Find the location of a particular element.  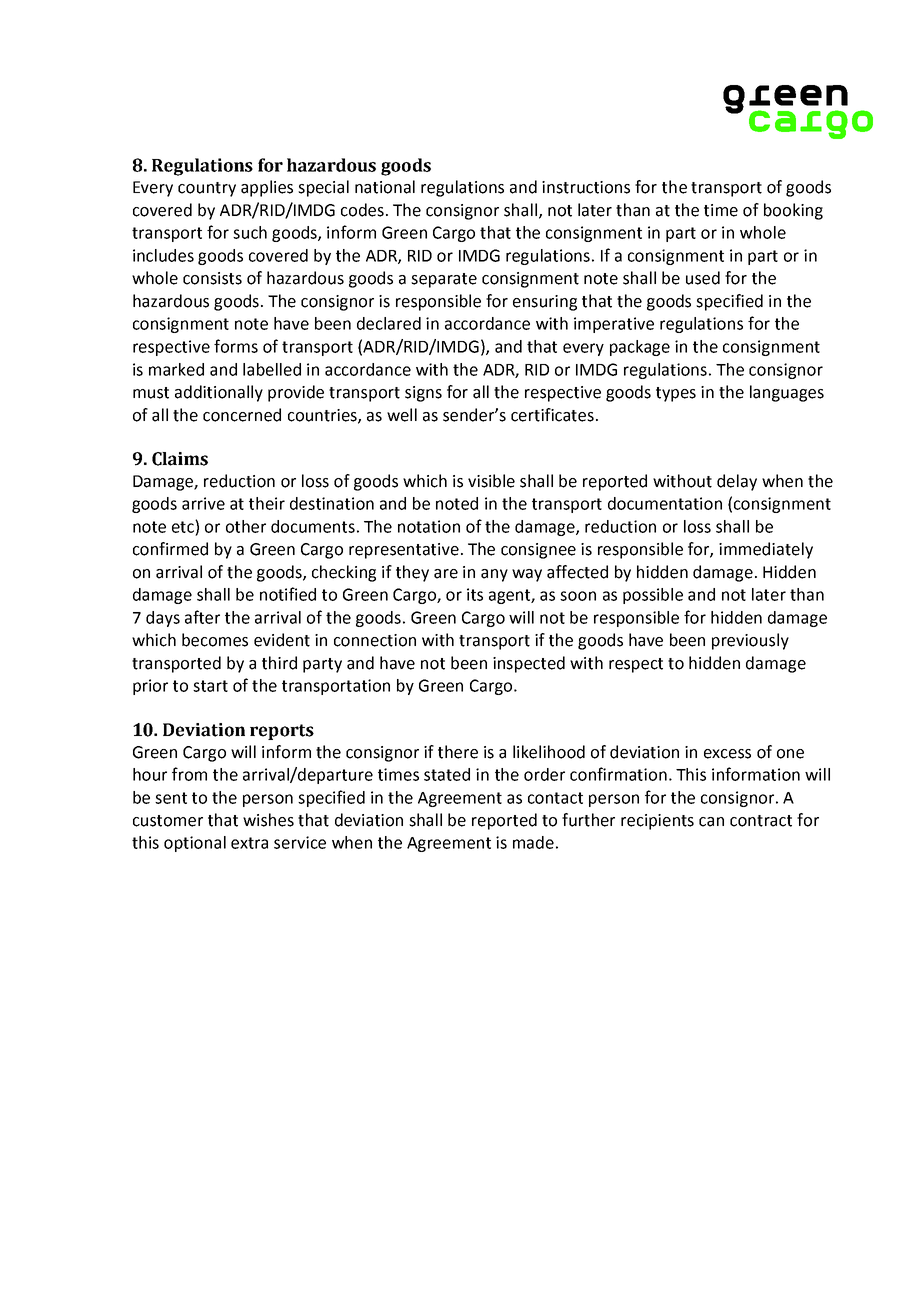

can is located at coordinates (711, 822).
